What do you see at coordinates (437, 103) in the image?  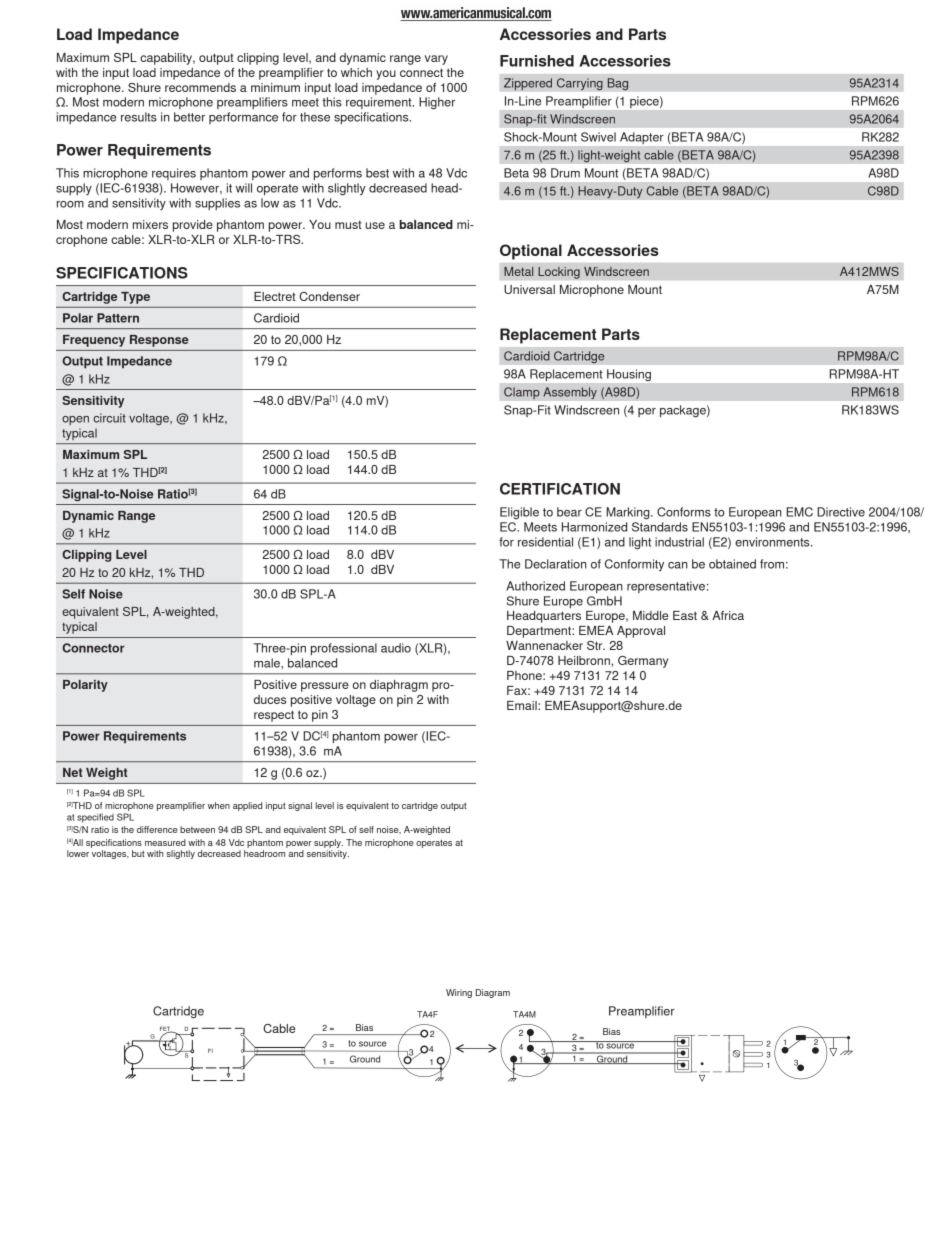 I see `Higher` at bounding box center [437, 103].
